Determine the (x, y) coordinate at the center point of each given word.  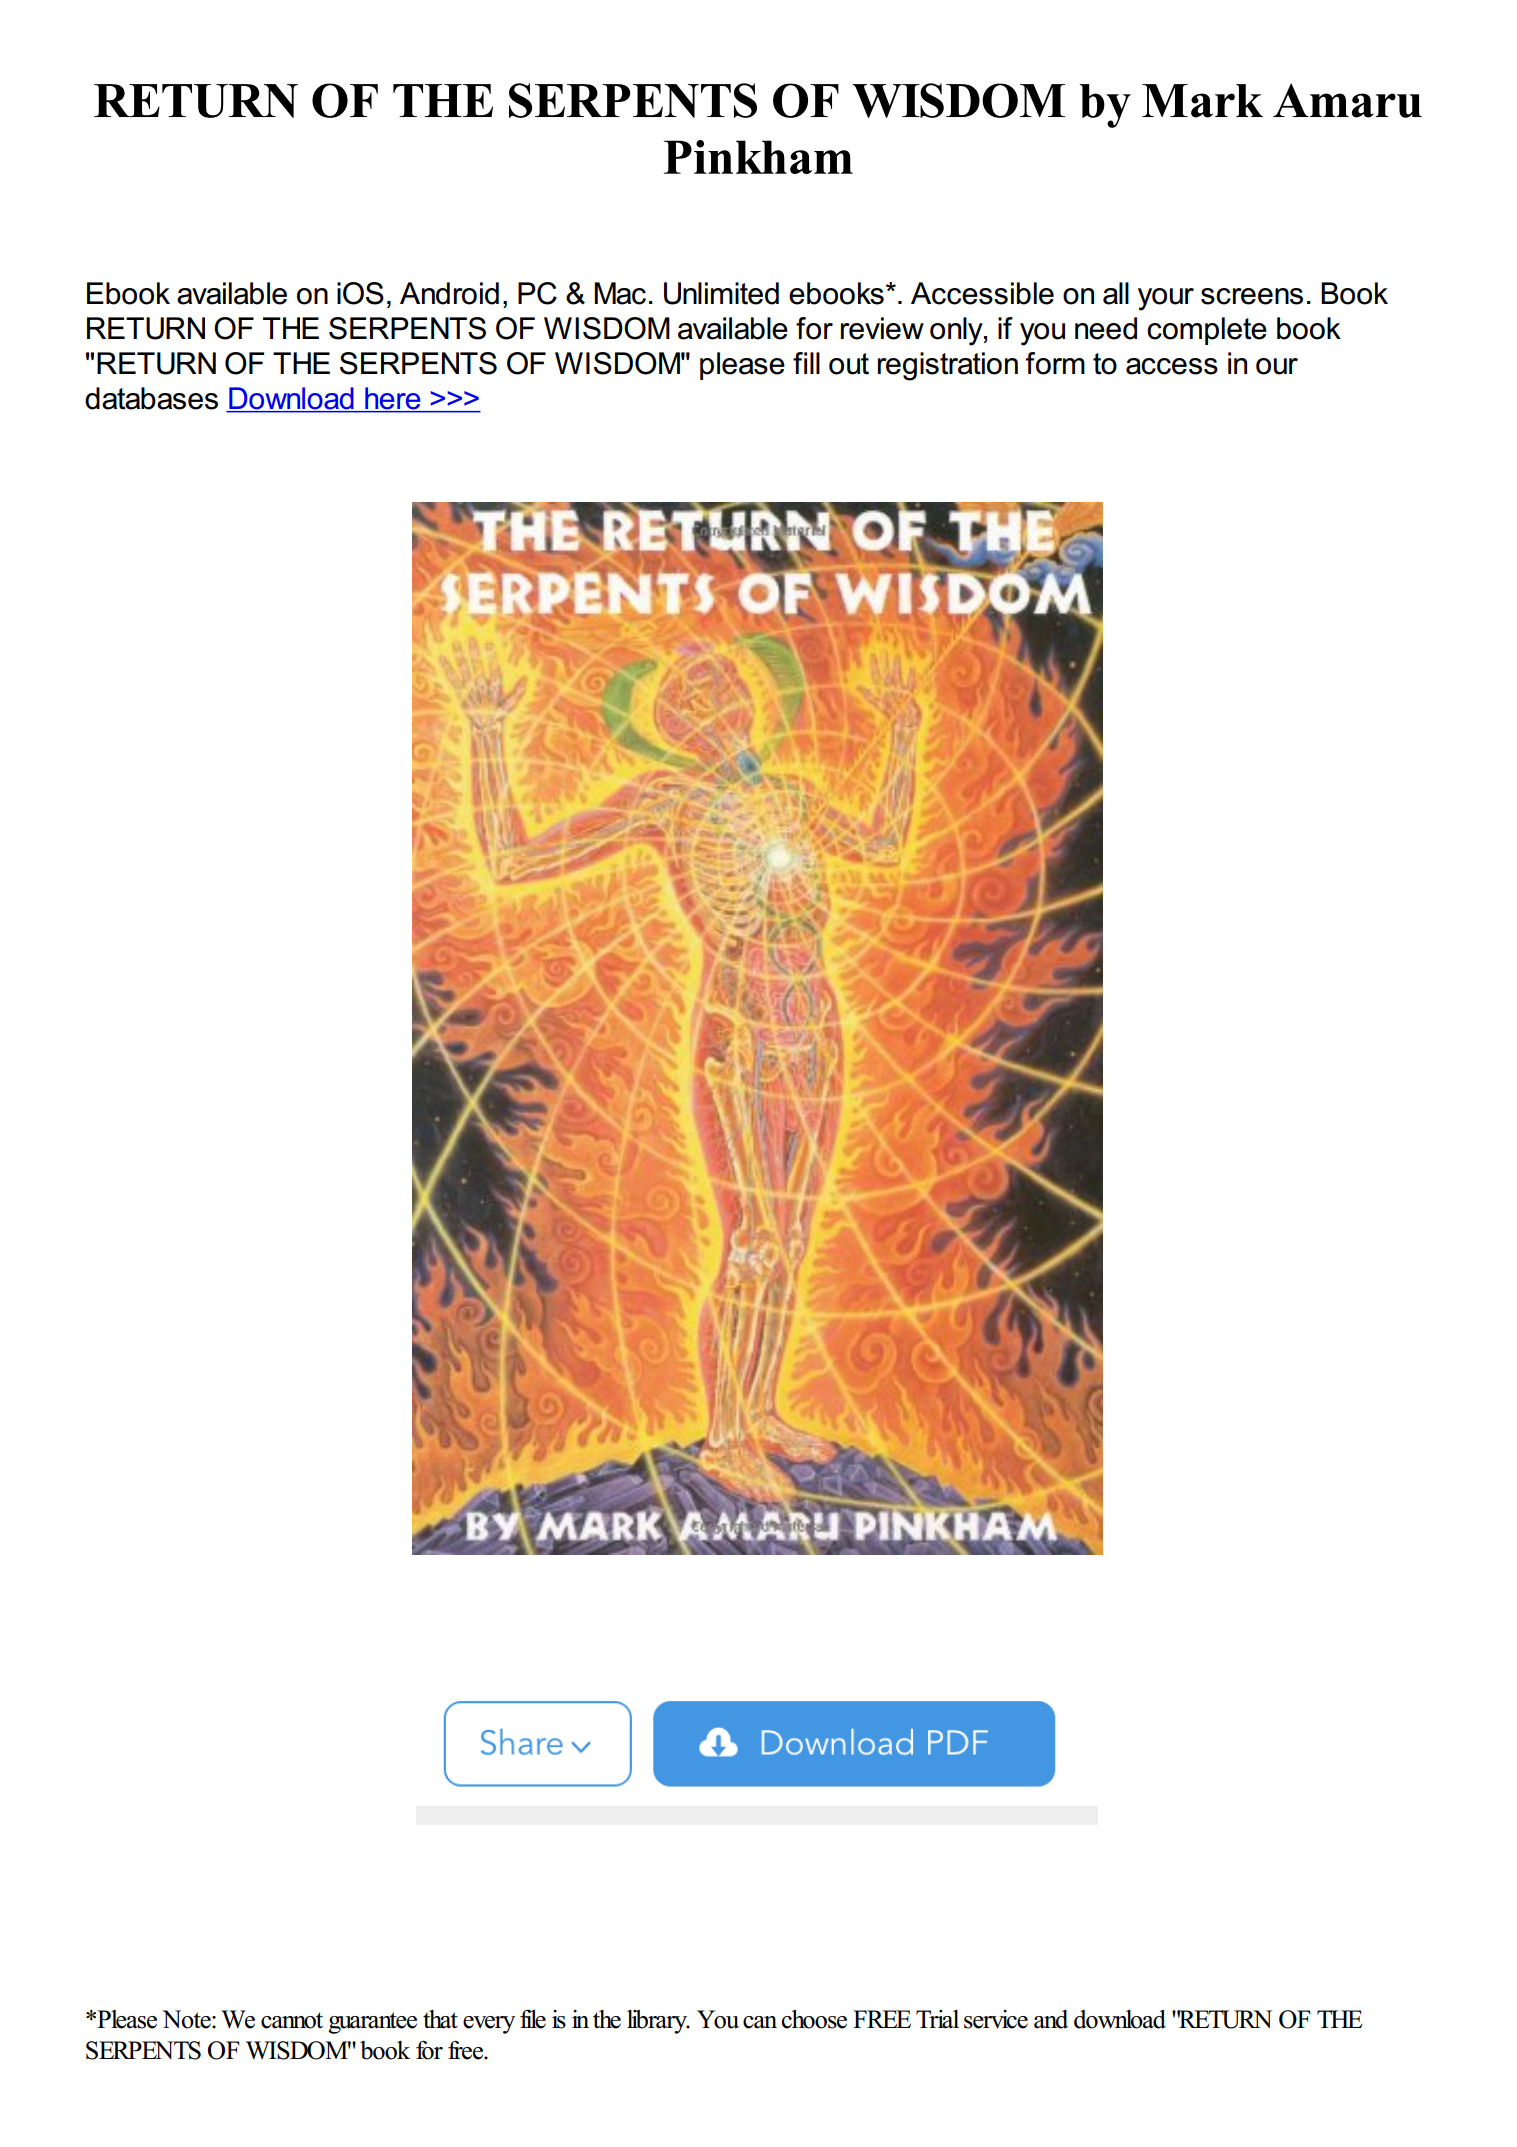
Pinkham (758, 157)
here (393, 399)
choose (814, 2019)
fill (806, 363)
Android (449, 293)
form (1055, 363)
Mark (1202, 101)
